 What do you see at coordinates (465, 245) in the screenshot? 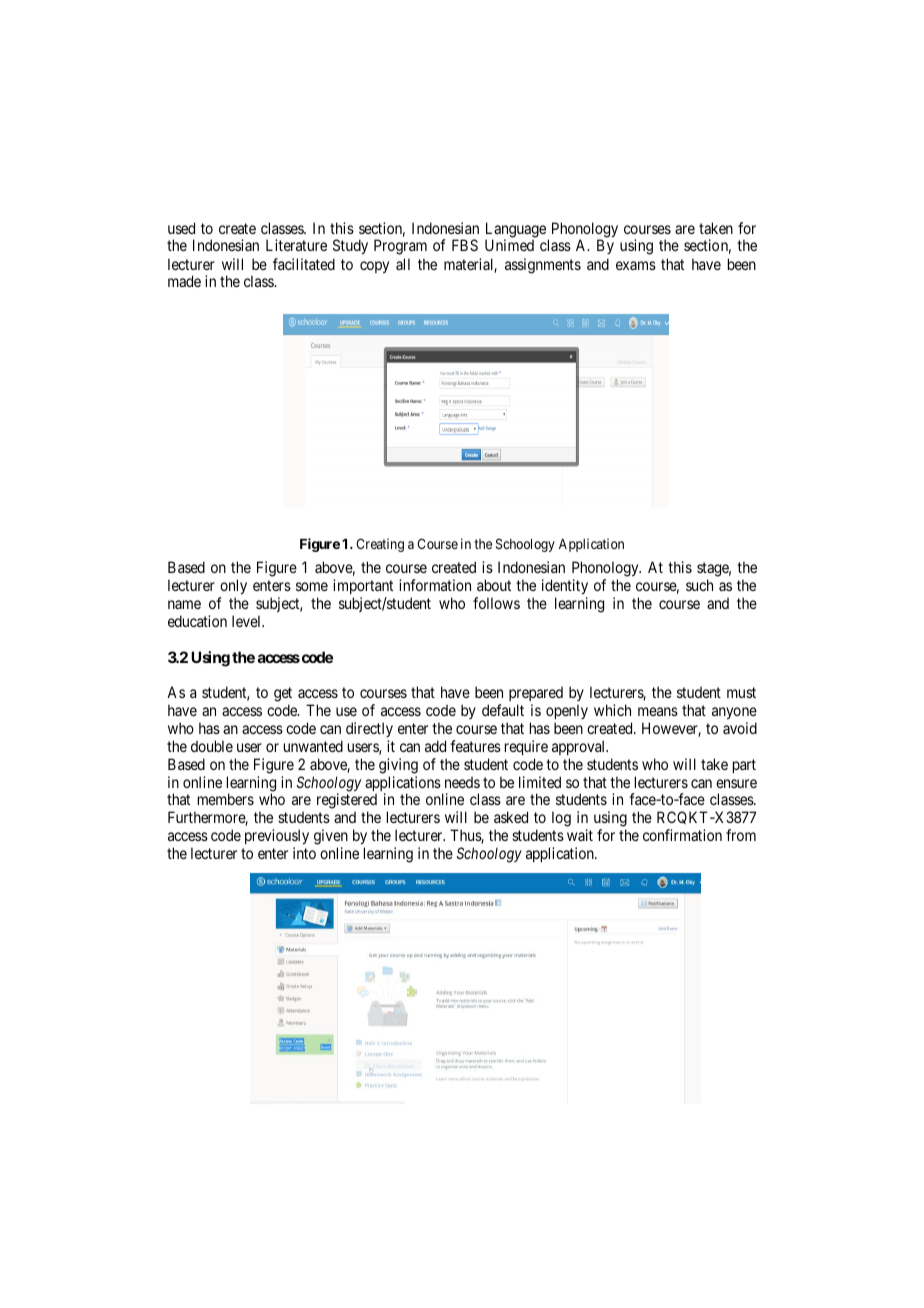
I see `FBS` at bounding box center [465, 245].
